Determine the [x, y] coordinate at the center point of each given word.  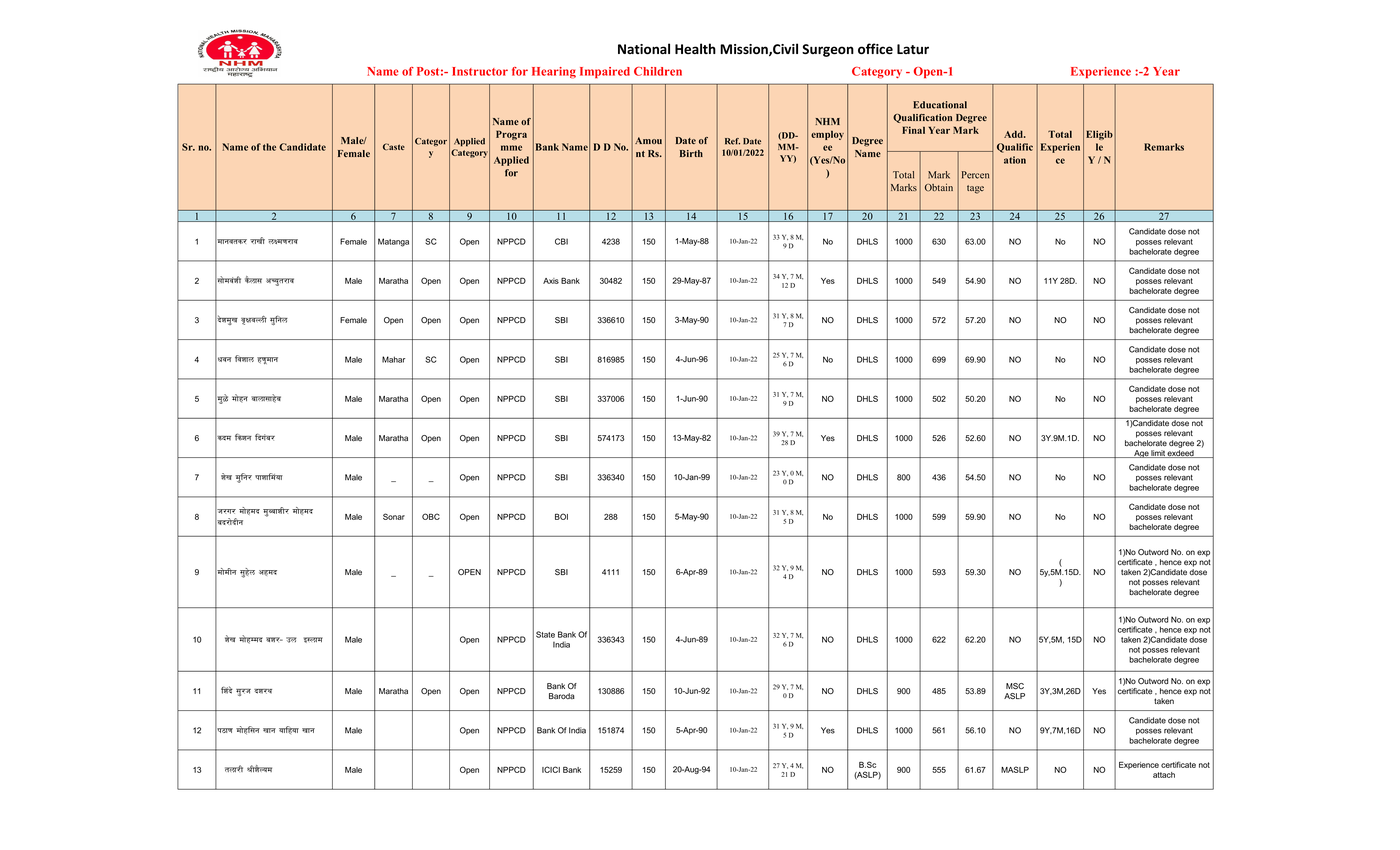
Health [695, 48]
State [545, 634]
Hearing [554, 73]
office [875, 48]
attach [1164, 775]
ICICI [551, 769]
